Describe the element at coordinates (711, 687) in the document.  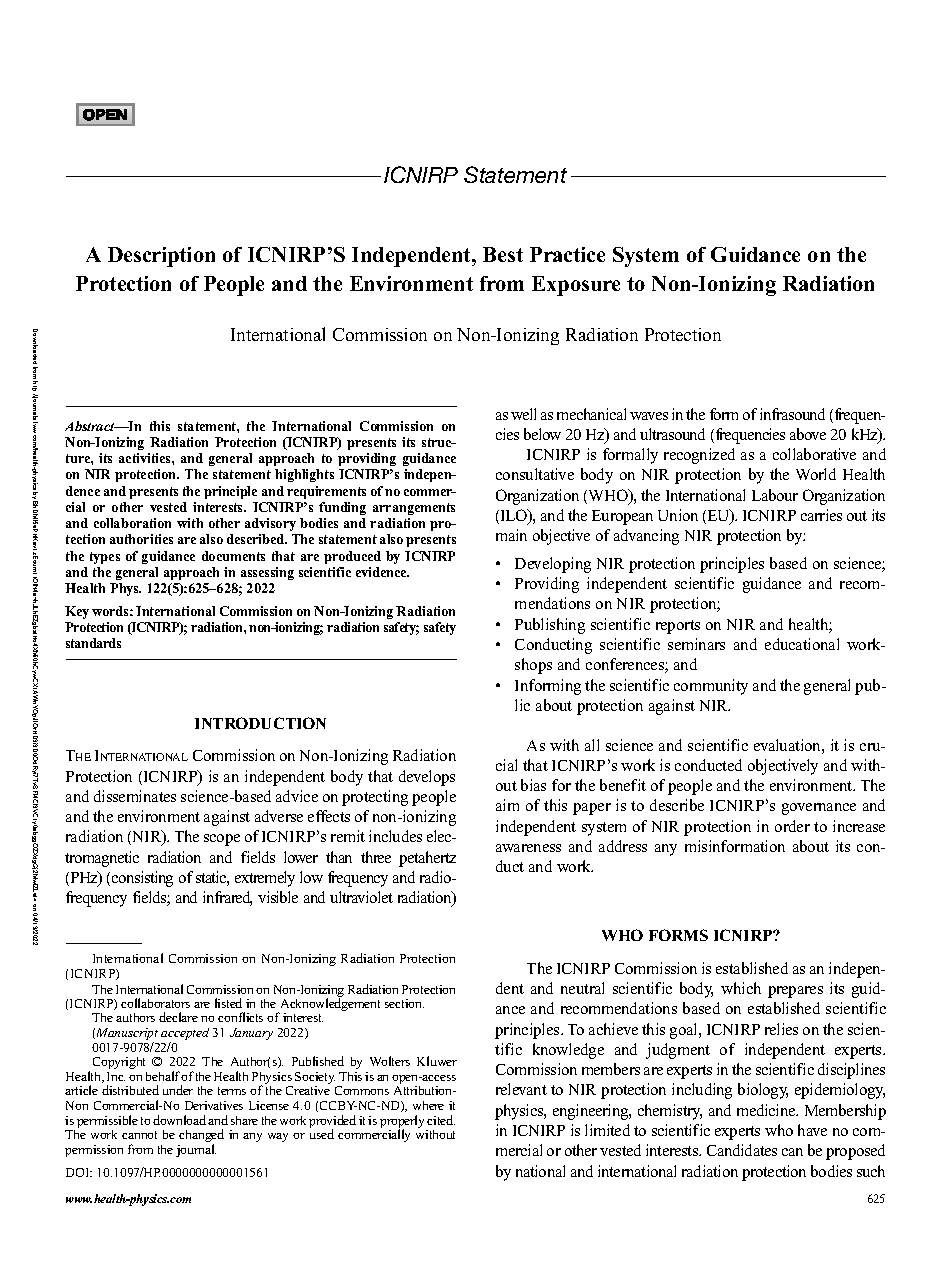
I see `community` at that location.
